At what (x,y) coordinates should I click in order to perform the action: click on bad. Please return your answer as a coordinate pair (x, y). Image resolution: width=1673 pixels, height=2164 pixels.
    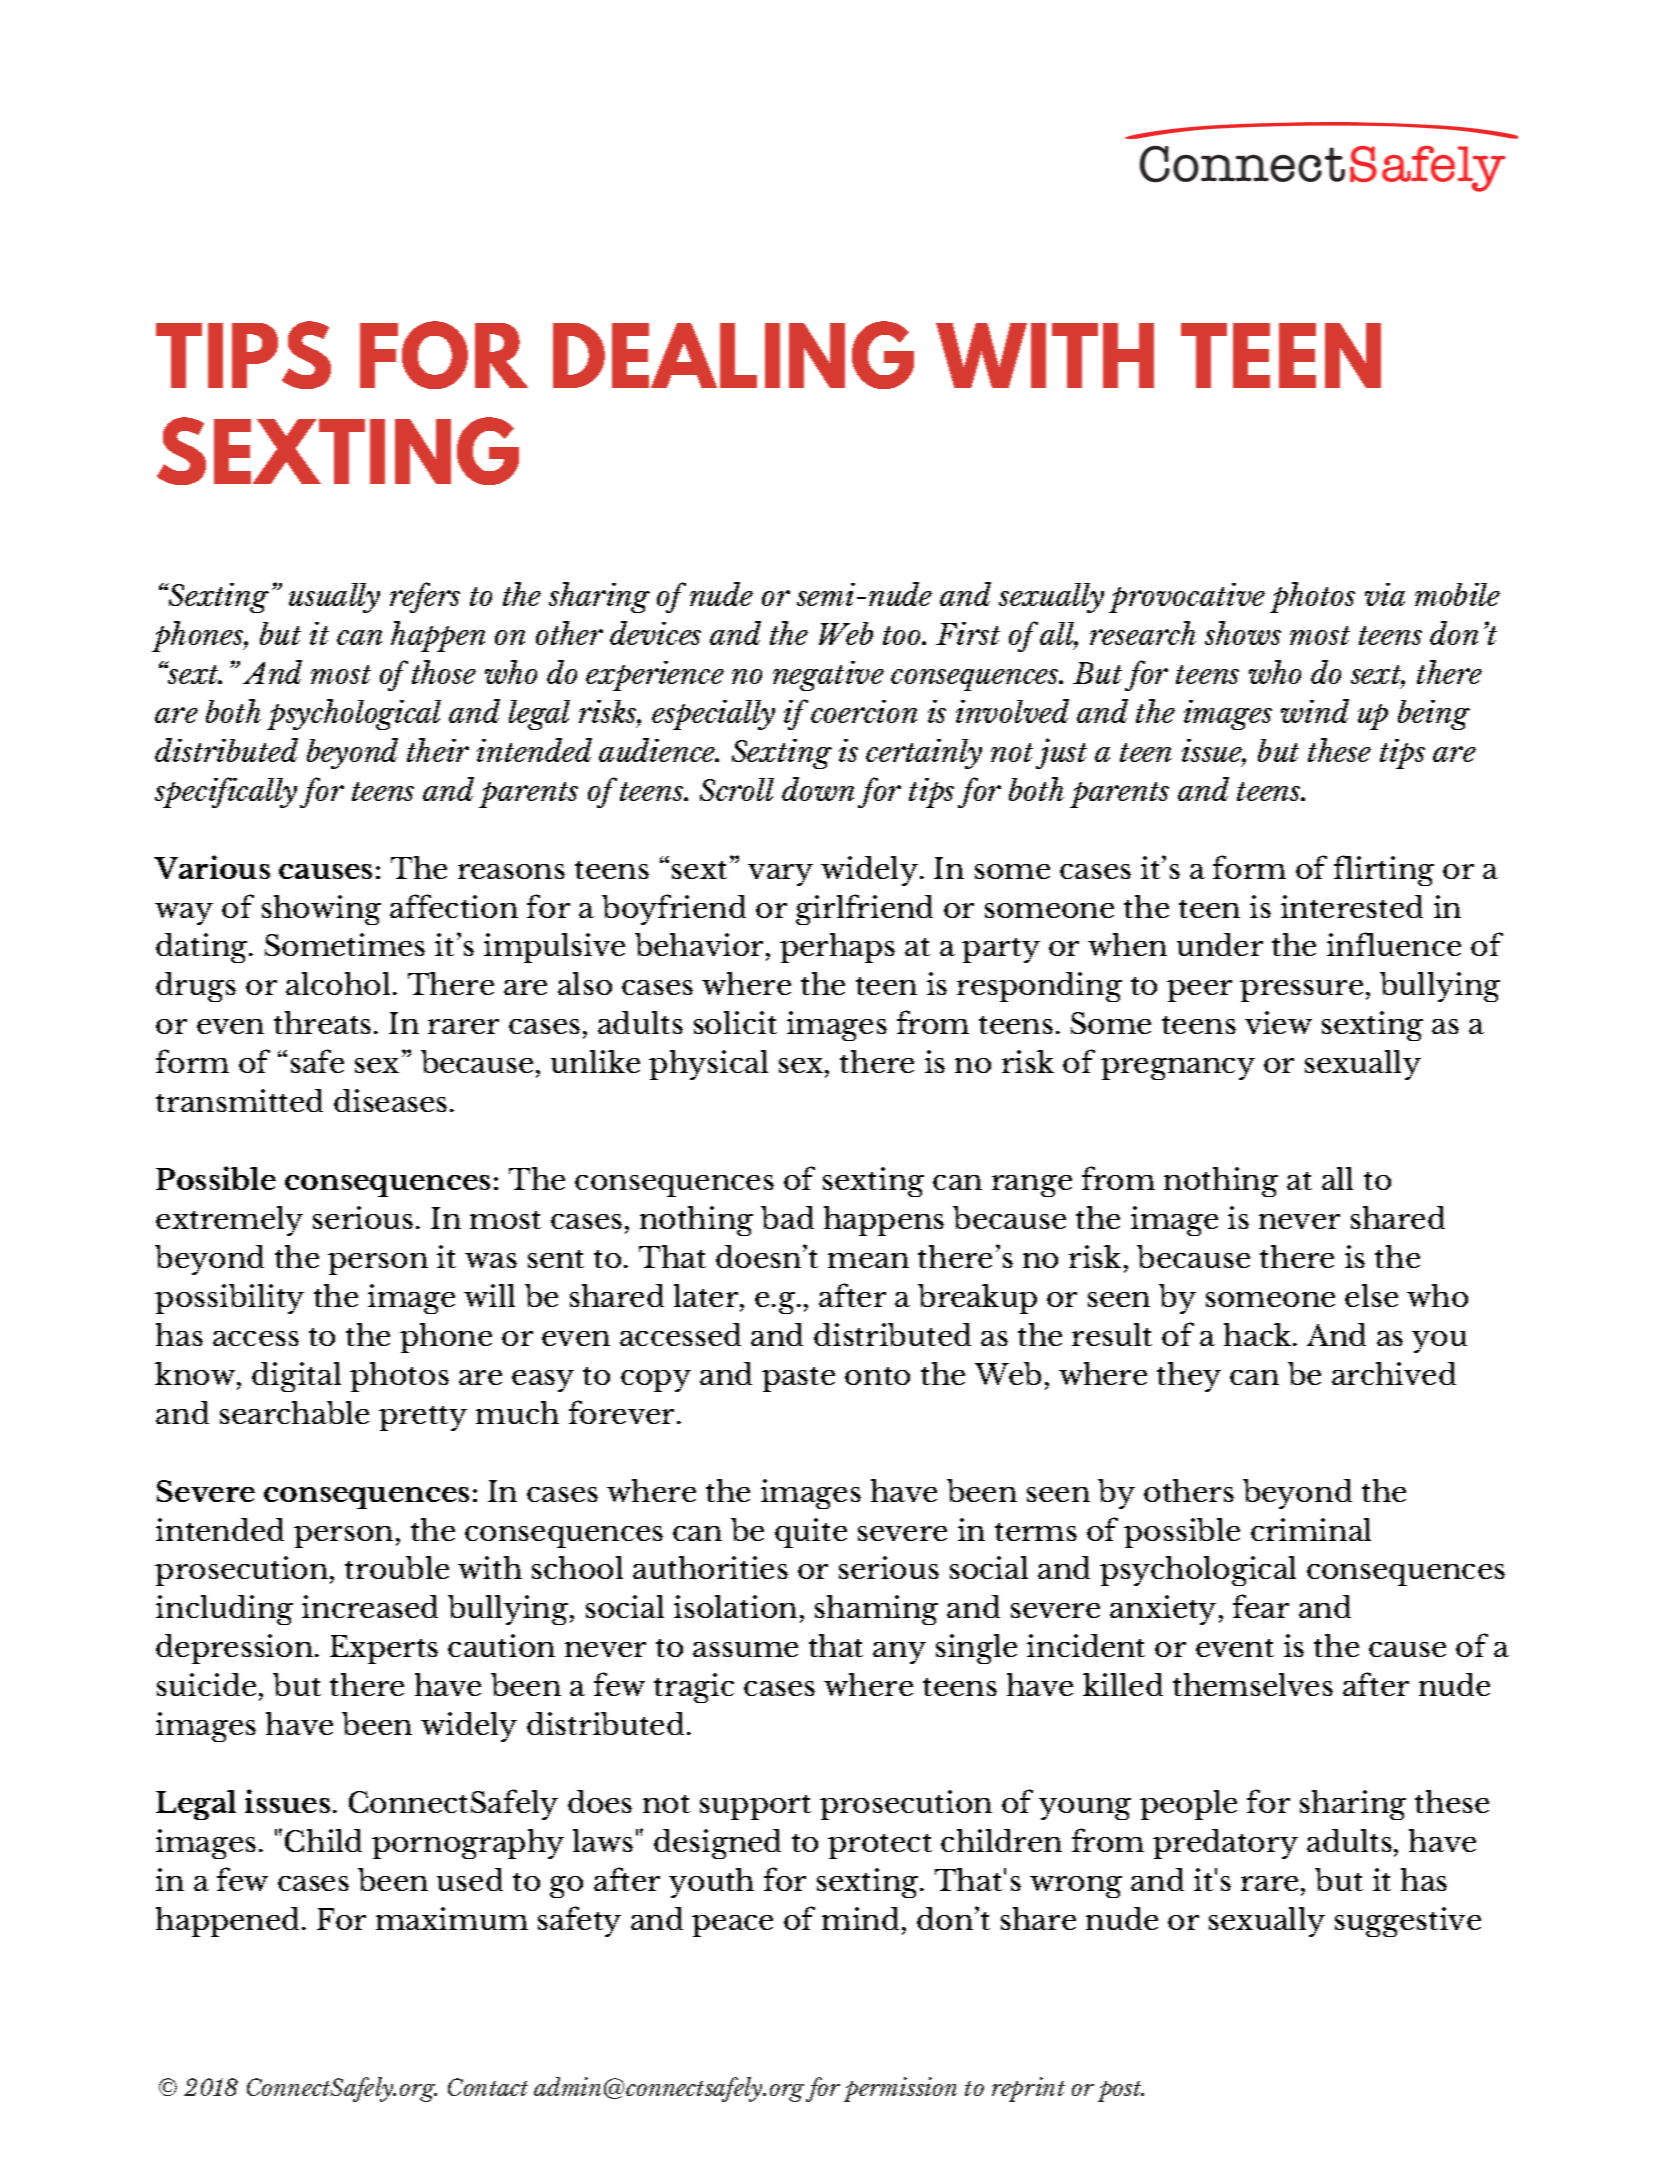
    Looking at the image, I should click on (787, 1217).
